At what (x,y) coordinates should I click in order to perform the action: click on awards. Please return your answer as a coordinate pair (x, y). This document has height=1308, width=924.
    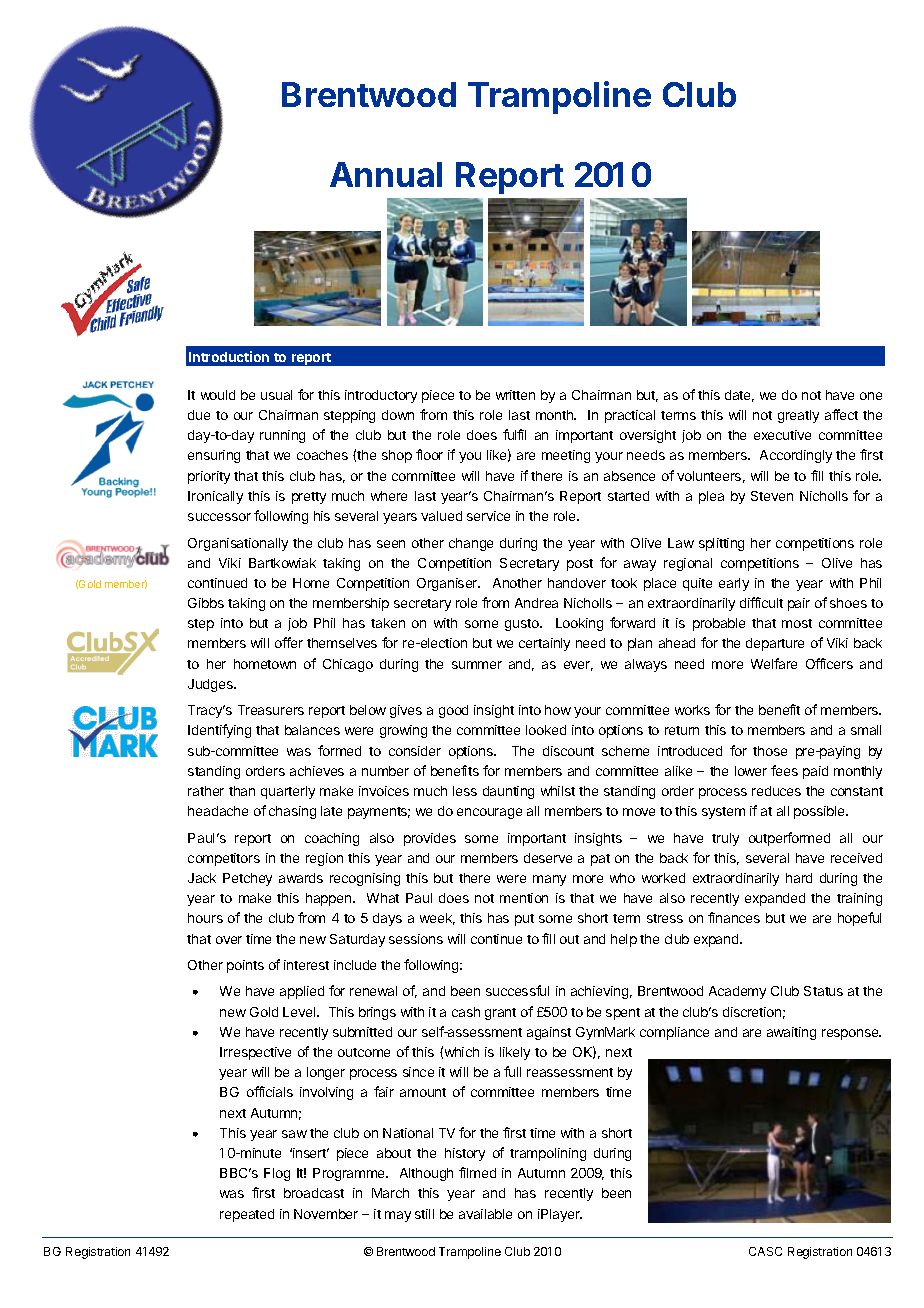
    Looking at the image, I should click on (301, 878).
